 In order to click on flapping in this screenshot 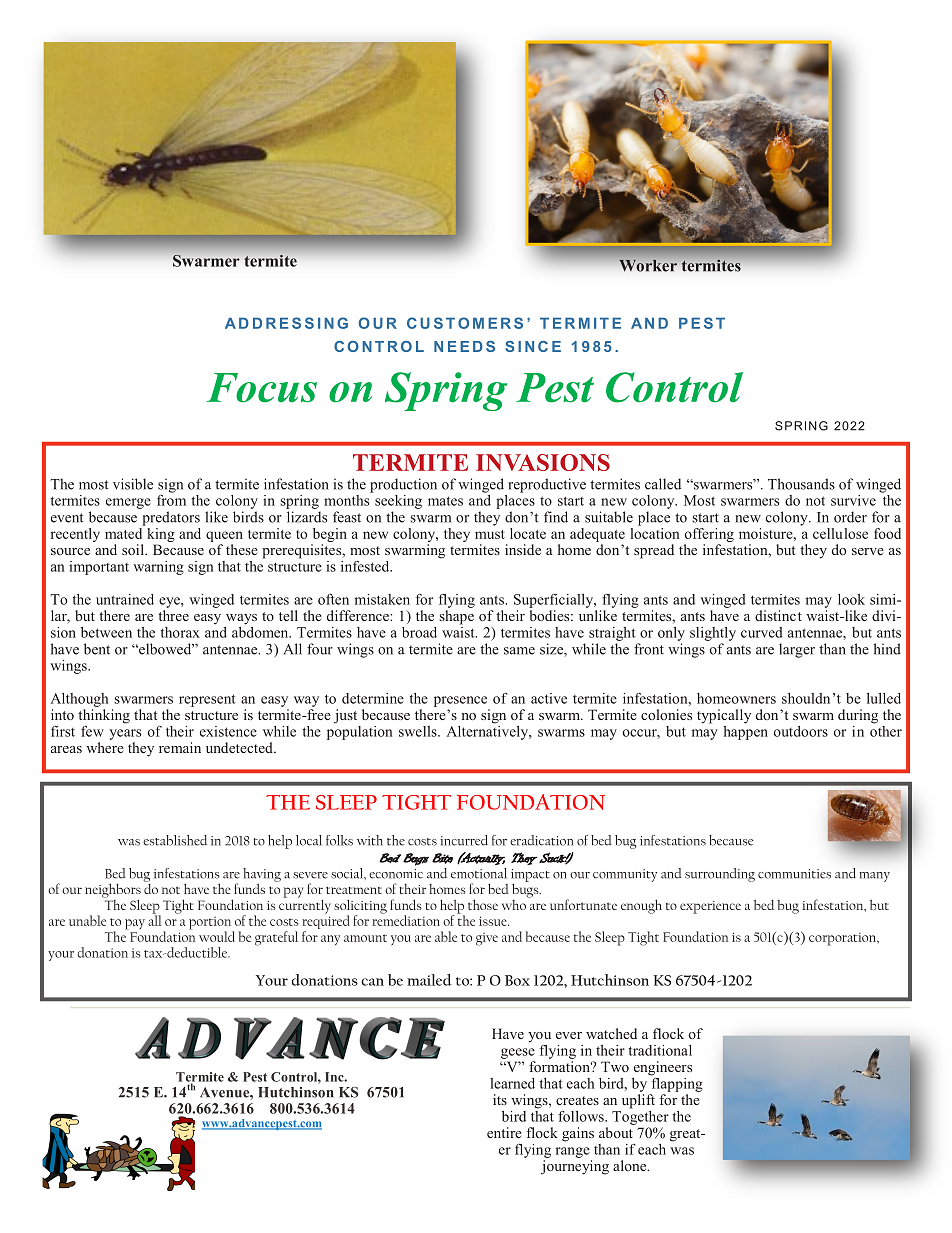, I will do `click(676, 1083)`.
